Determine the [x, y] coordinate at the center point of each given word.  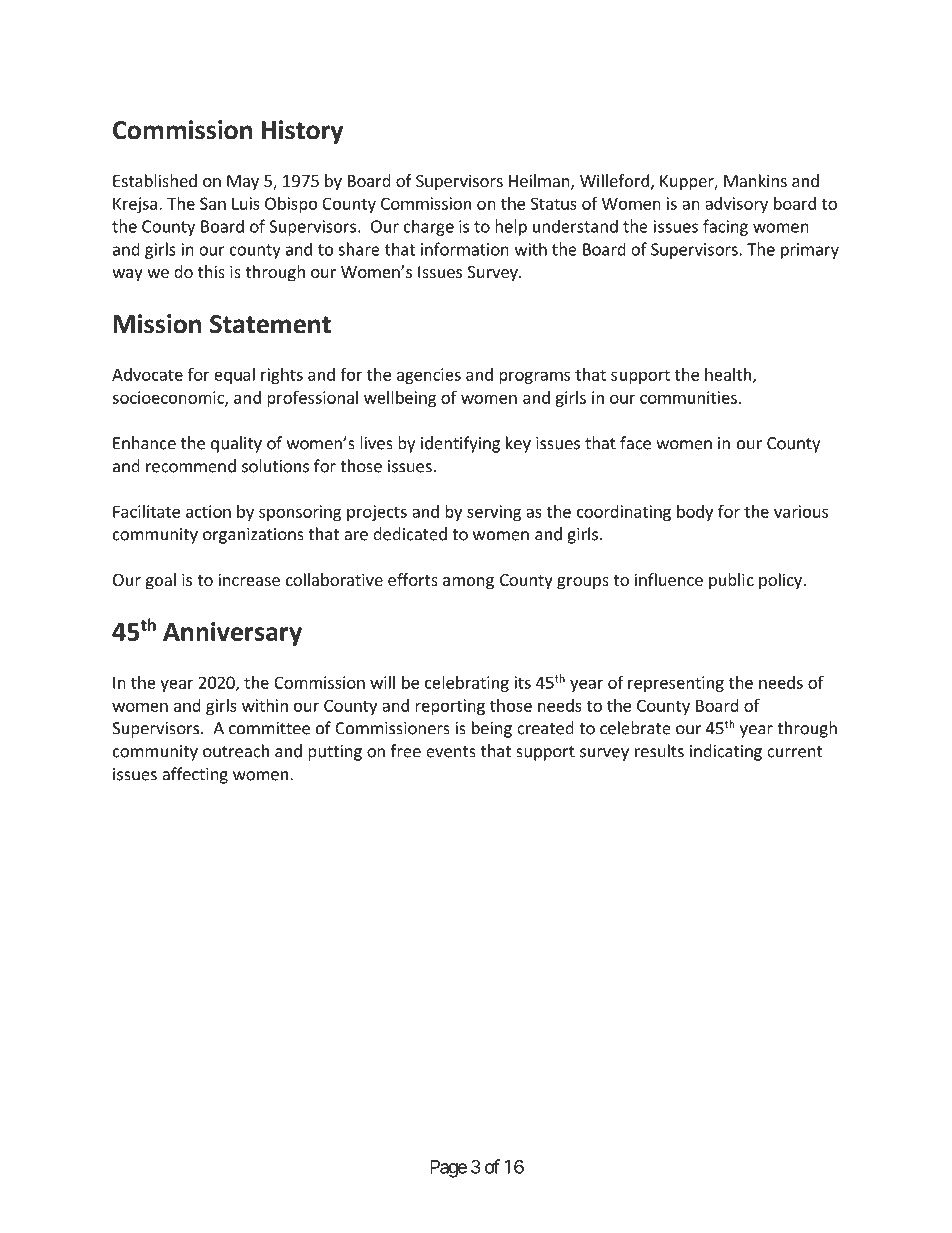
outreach [236, 751]
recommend [191, 466]
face [635, 443]
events [451, 752]
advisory [736, 205]
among [468, 583]
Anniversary [232, 634]
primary [810, 251]
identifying [460, 444]
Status [554, 203]
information [465, 249]
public [731, 581]
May [243, 183]
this [211, 271]
